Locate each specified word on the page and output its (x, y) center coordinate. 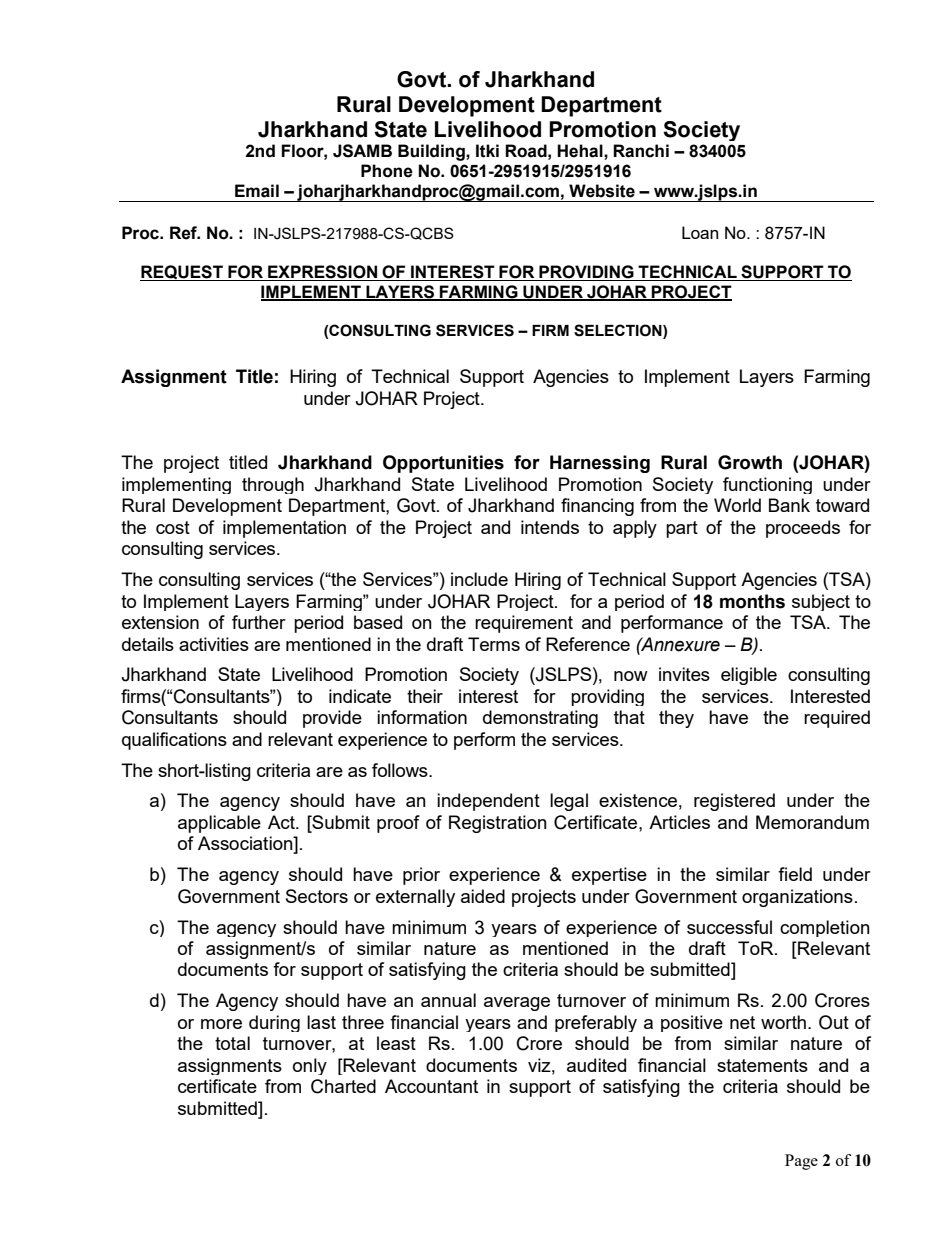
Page (801, 1162)
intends (550, 527)
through (273, 485)
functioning (767, 485)
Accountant (431, 1086)
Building (432, 152)
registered (734, 802)
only (310, 1066)
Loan (700, 232)
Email (257, 191)
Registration (498, 824)
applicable (219, 824)
